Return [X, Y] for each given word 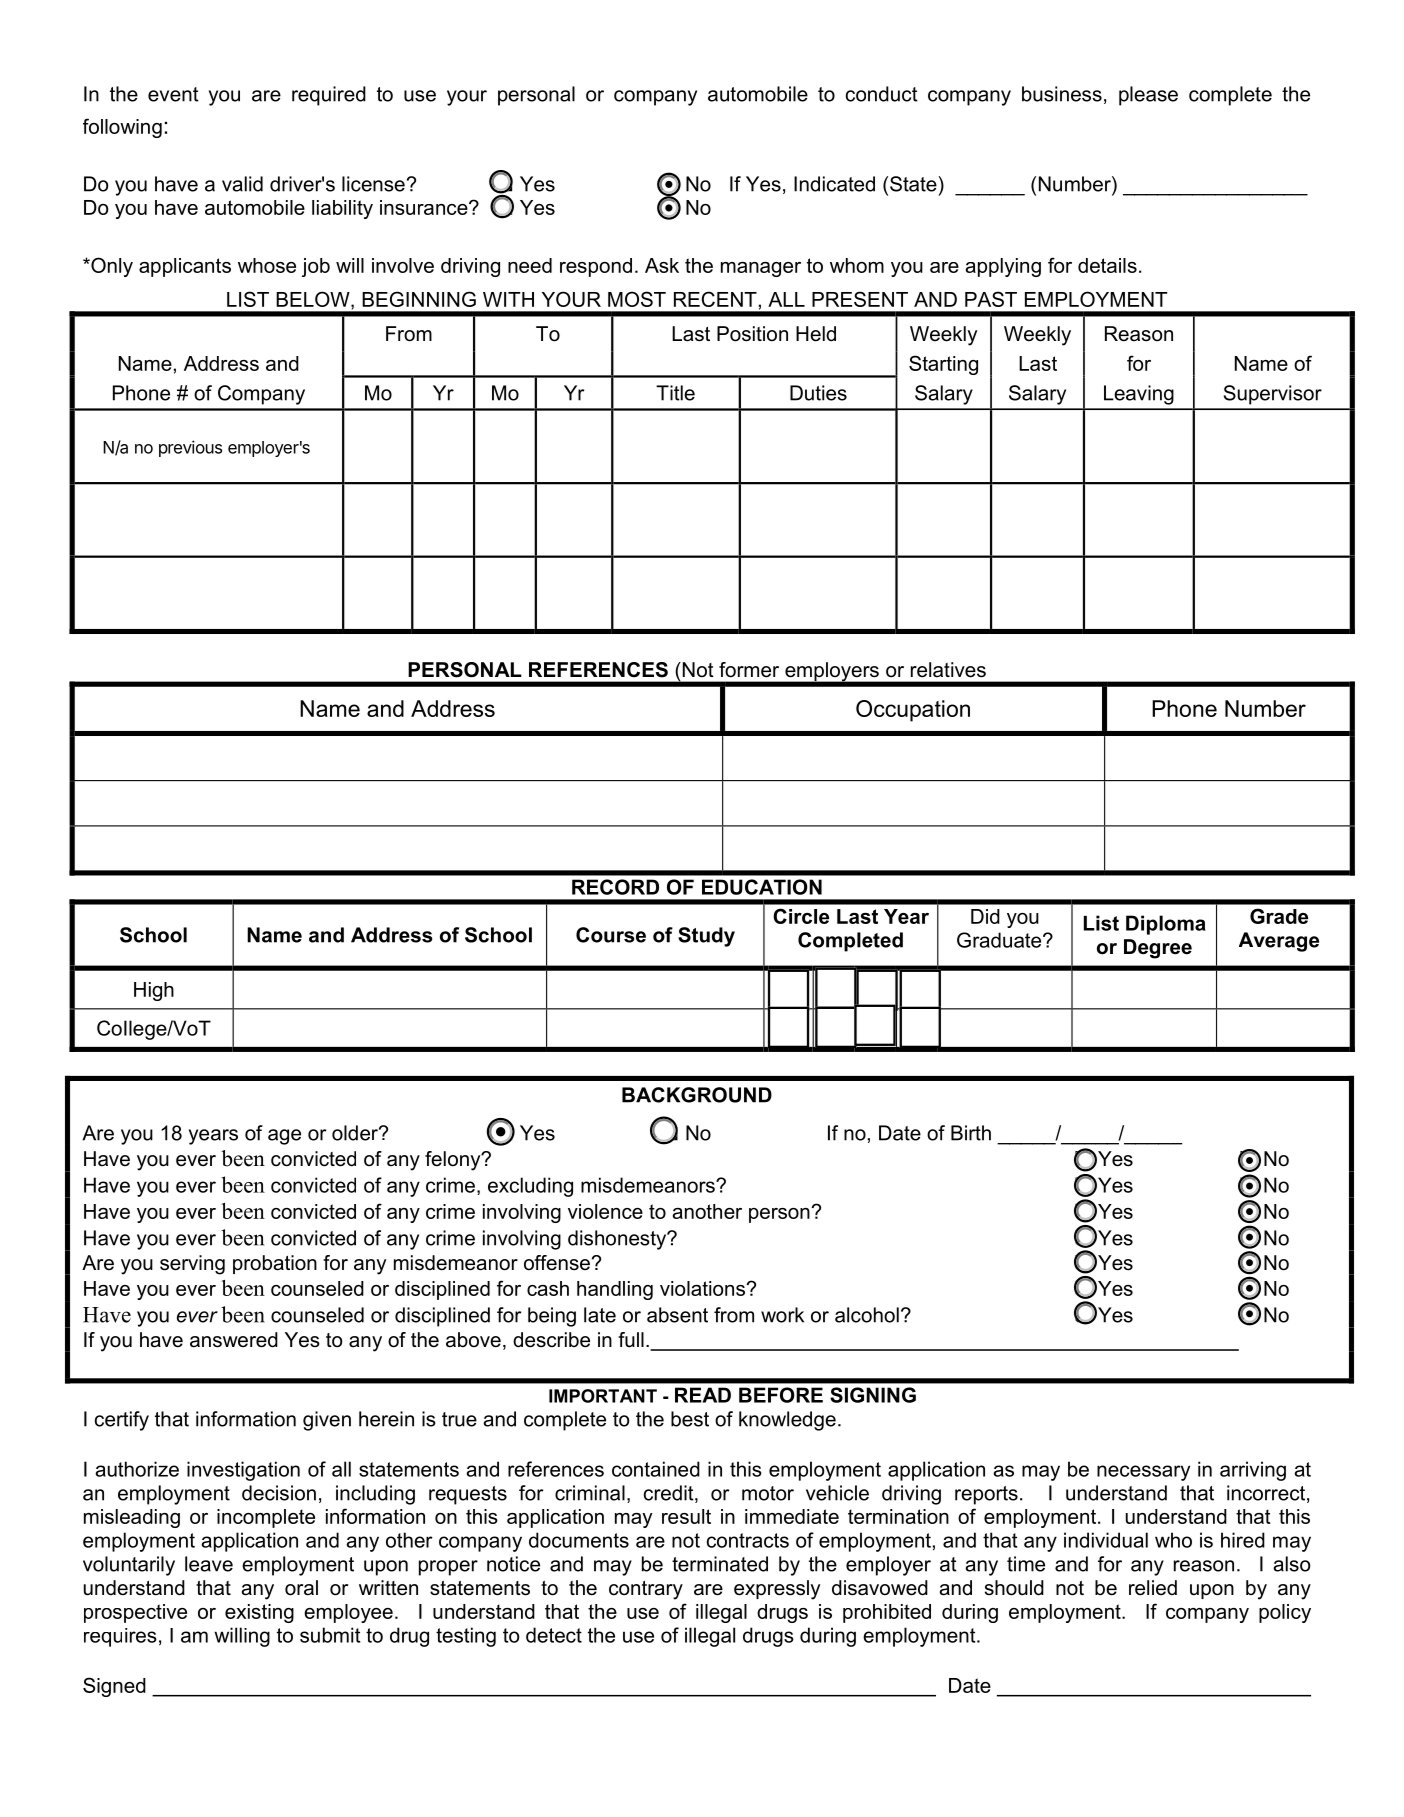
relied [1153, 1588]
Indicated [834, 184]
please [1148, 96]
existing [259, 1613]
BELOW [314, 299]
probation [275, 1264]
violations [703, 1288]
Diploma [1166, 925]
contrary [646, 1590]
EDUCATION [762, 887]
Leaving [1139, 395]
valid [242, 184]
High [154, 991]
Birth [971, 1133]
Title [675, 393]
